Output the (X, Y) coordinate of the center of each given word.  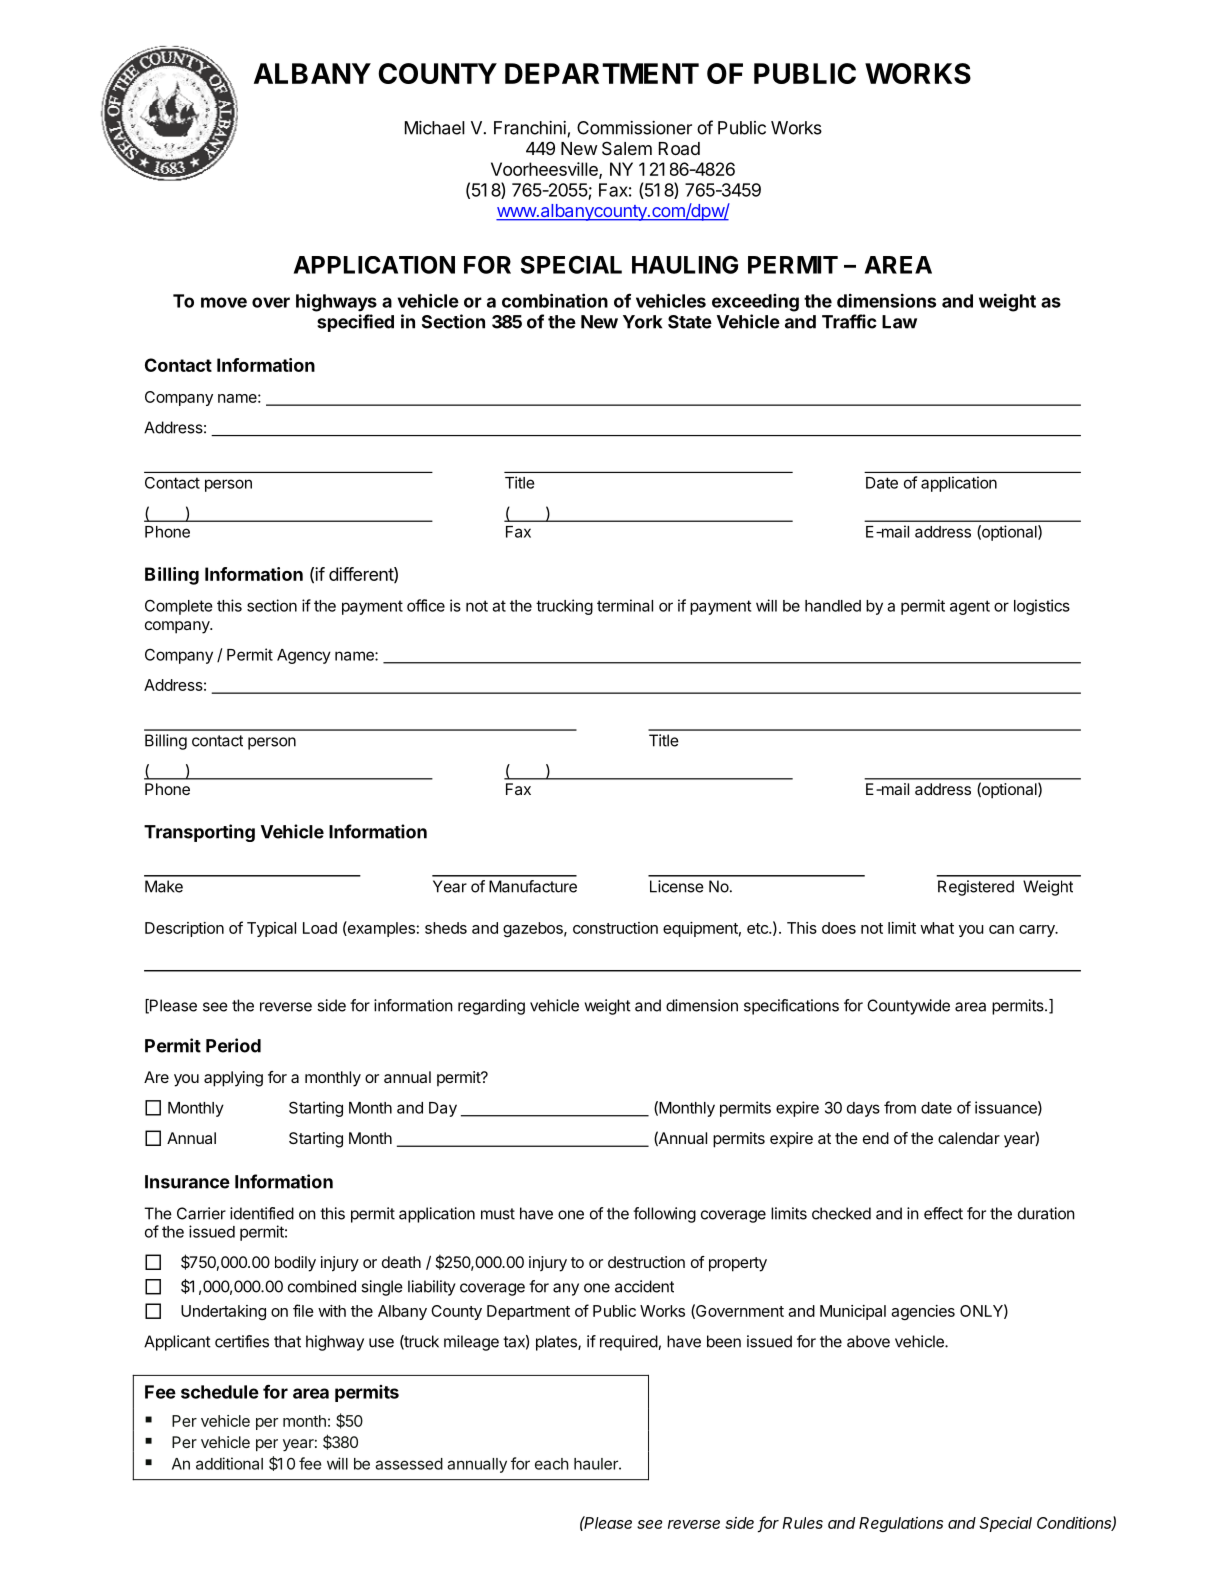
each (552, 1464)
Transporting (199, 833)
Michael (435, 128)
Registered (976, 888)
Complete (178, 607)
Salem (627, 148)
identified (262, 1213)
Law (899, 322)
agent (970, 607)
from (900, 1107)
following (664, 1215)
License (677, 886)
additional (229, 1463)
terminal (625, 605)
